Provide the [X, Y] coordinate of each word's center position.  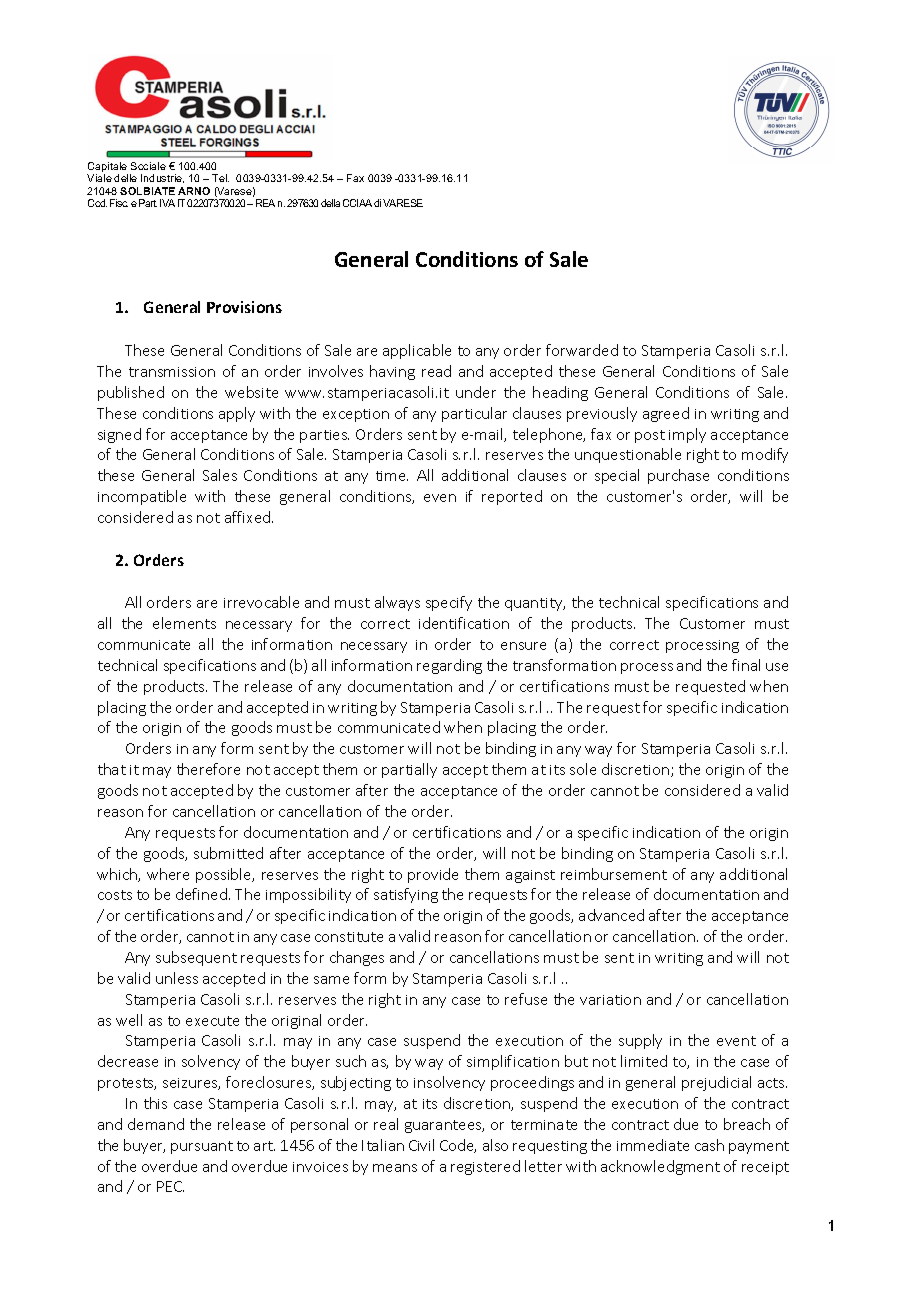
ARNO [194, 191]
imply [687, 435]
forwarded [582, 350]
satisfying [406, 895]
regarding [449, 666]
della [330, 203]
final [746, 665]
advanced [611, 915]
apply [237, 414]
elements [184, 623]
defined [203, 894]
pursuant [202, 1147]
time [392, 476]
